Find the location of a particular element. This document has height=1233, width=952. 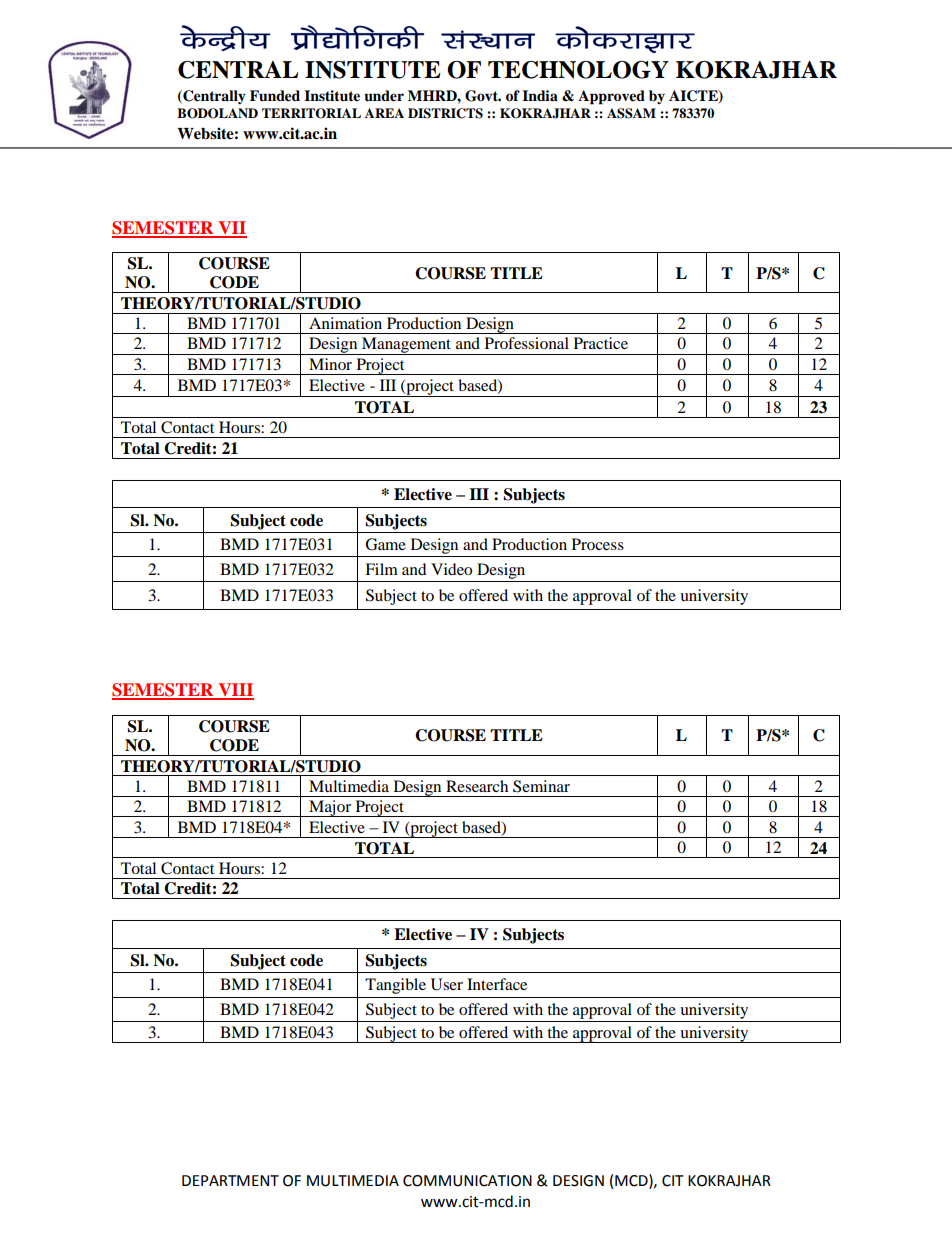

Practice is located at coordinates (601, 343).
